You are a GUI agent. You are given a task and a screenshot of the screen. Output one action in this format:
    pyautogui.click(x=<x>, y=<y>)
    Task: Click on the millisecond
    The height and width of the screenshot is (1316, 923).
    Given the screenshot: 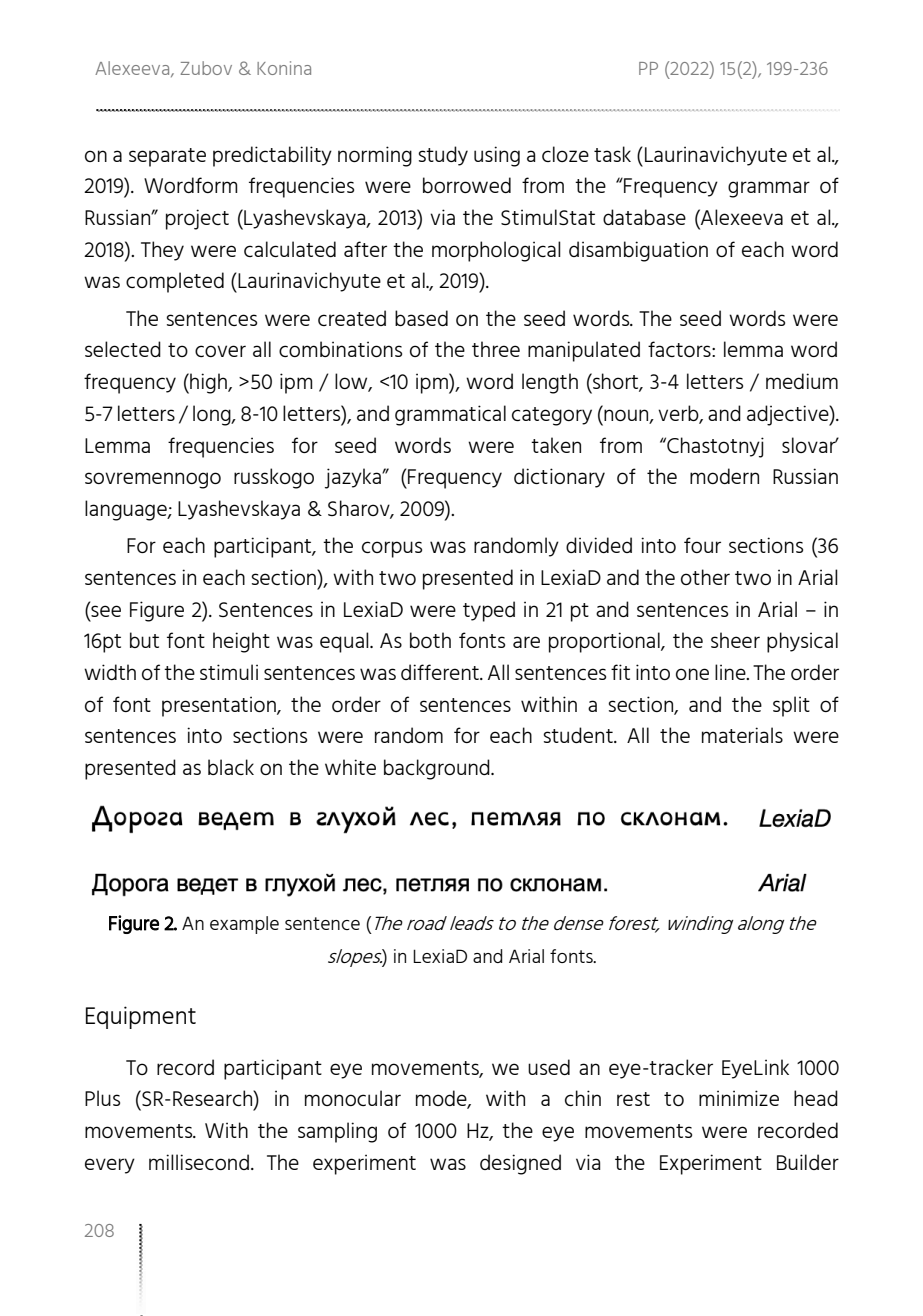 What is the action you would take?
    pyautogui.click(x=199, y=1162)
